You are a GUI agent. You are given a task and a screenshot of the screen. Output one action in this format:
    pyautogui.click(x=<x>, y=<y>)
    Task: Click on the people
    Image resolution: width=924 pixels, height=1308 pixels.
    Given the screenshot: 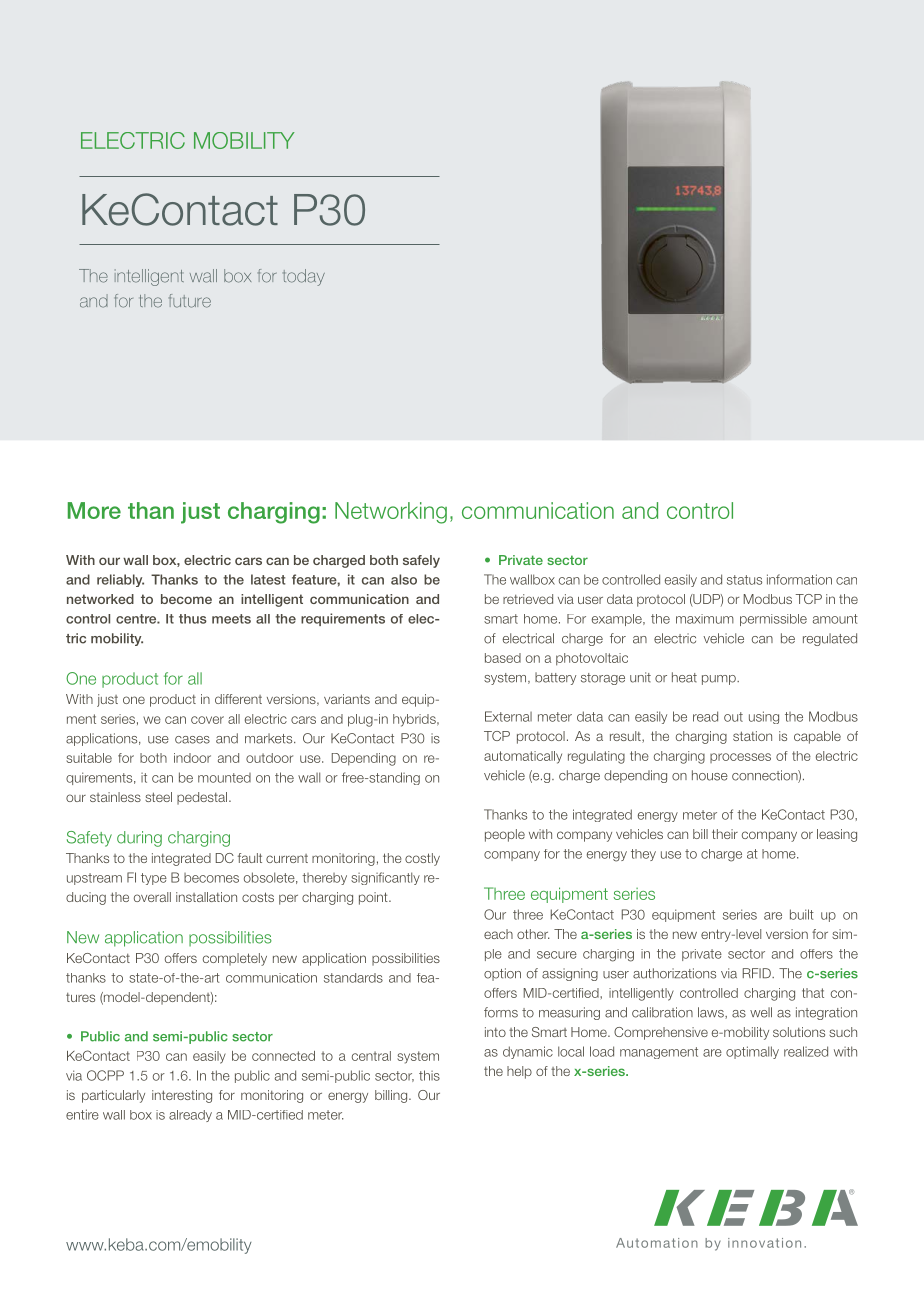 What is the action you would take?
    pyautogui.click(x=505, y=835)
